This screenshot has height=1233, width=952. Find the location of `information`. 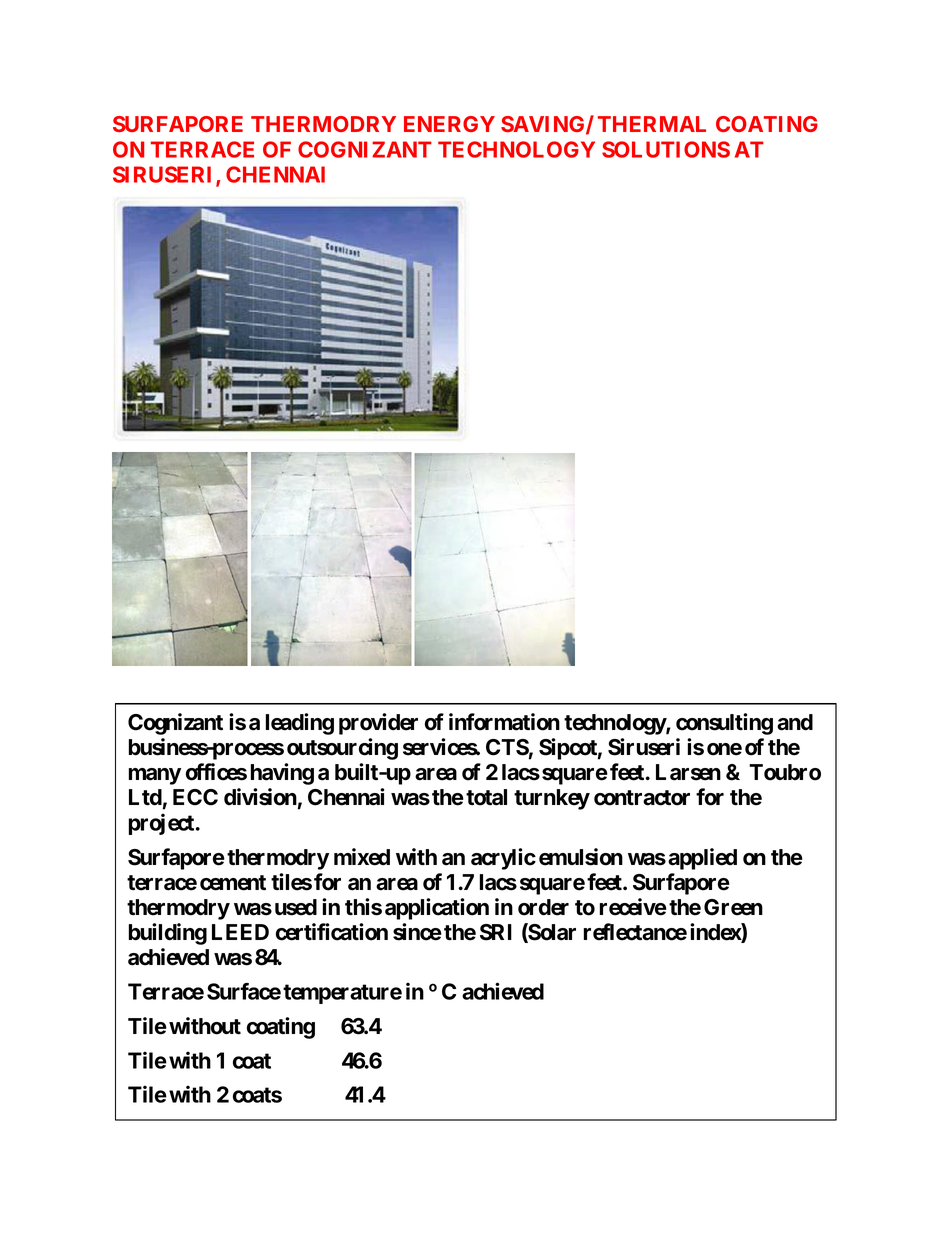

information is located at coordinates (504, 722).
